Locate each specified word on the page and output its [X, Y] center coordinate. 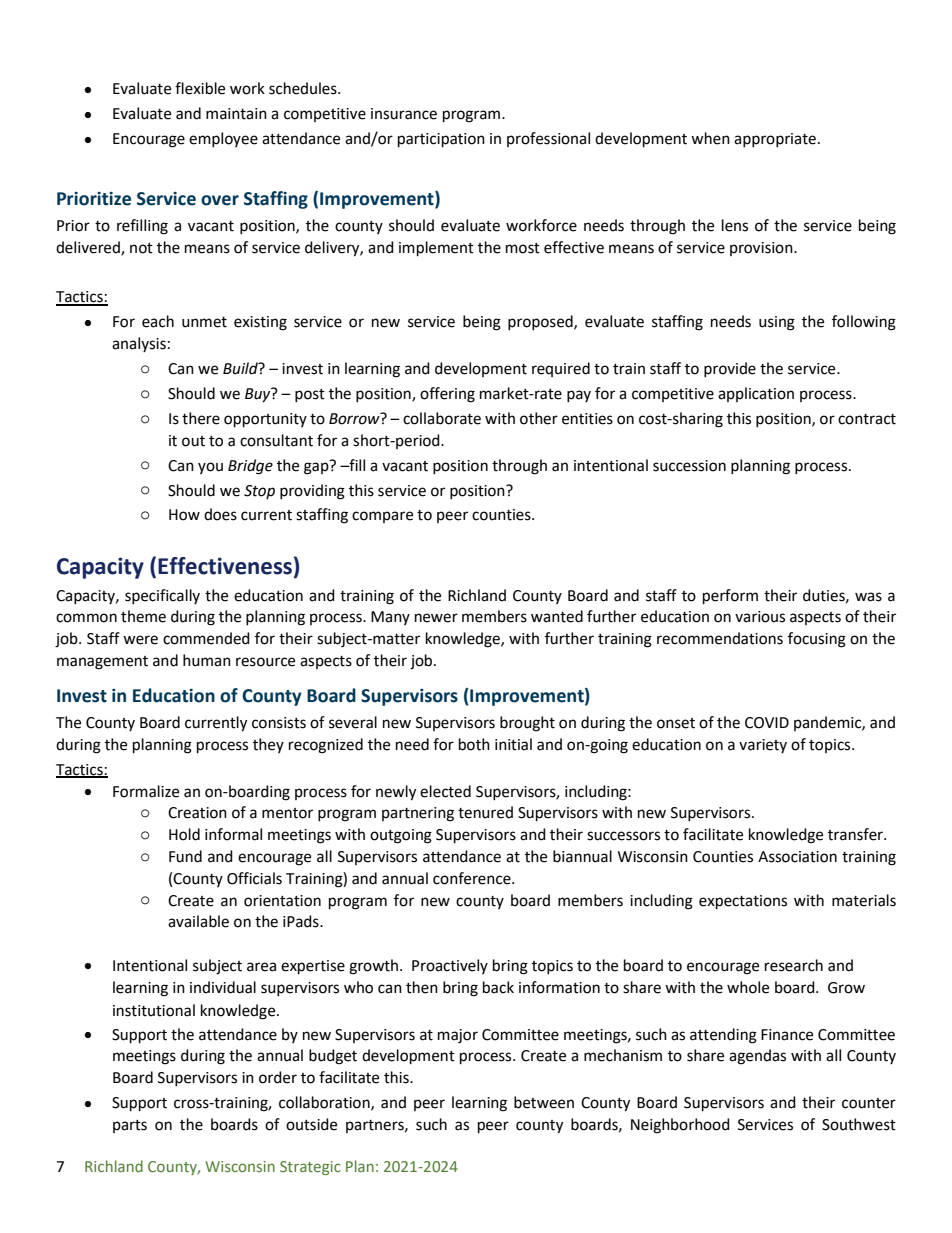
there [201, 418]
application [756, 394]
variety [763, 746]
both [474, 744]
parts [130, 1126]
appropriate [775, 140]
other [539, 418]
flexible [200, 88]
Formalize [146, 791]
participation [441, 140]
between [544, 1102]
